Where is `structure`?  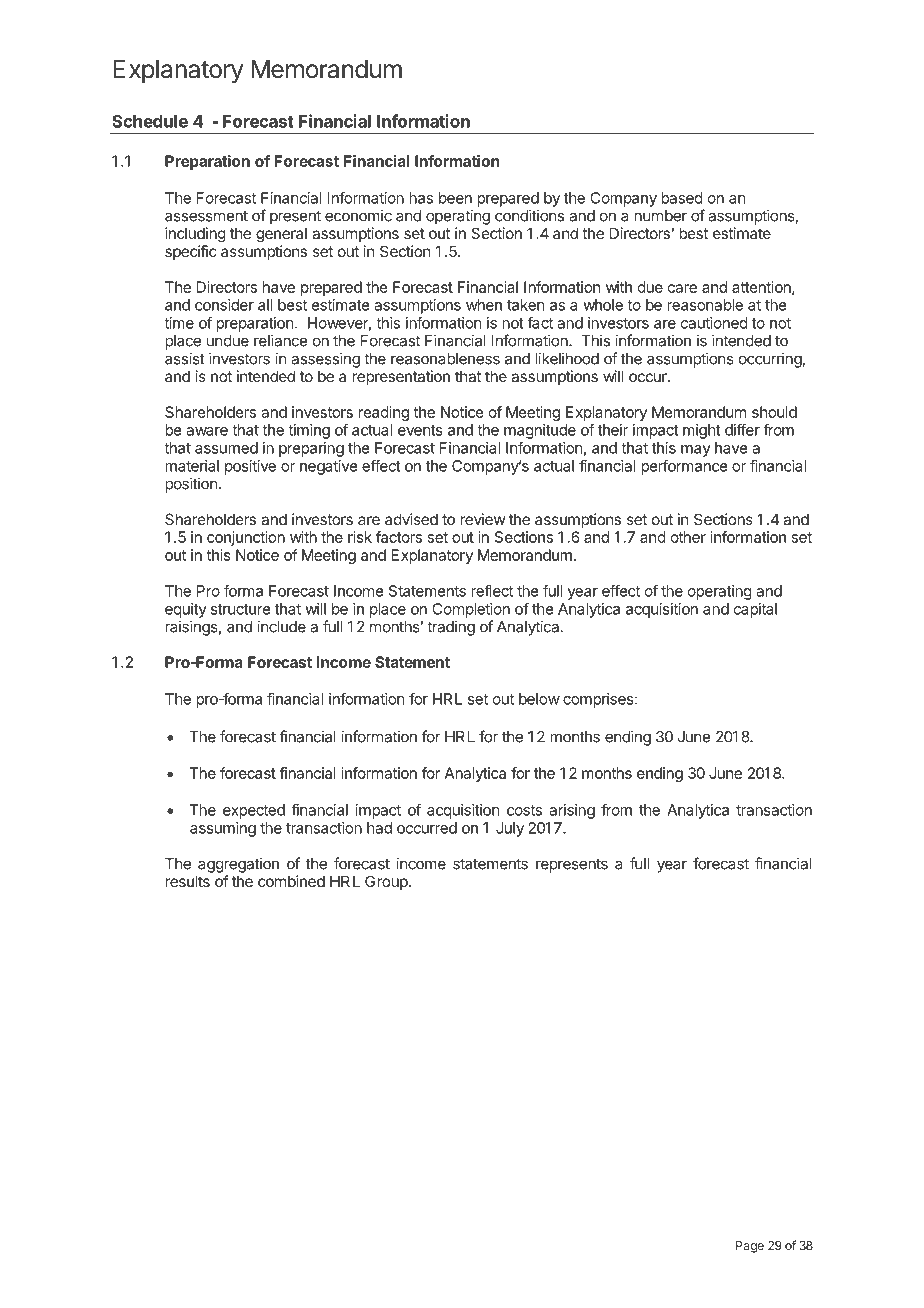 structure is located at coordinates (240, 609).
